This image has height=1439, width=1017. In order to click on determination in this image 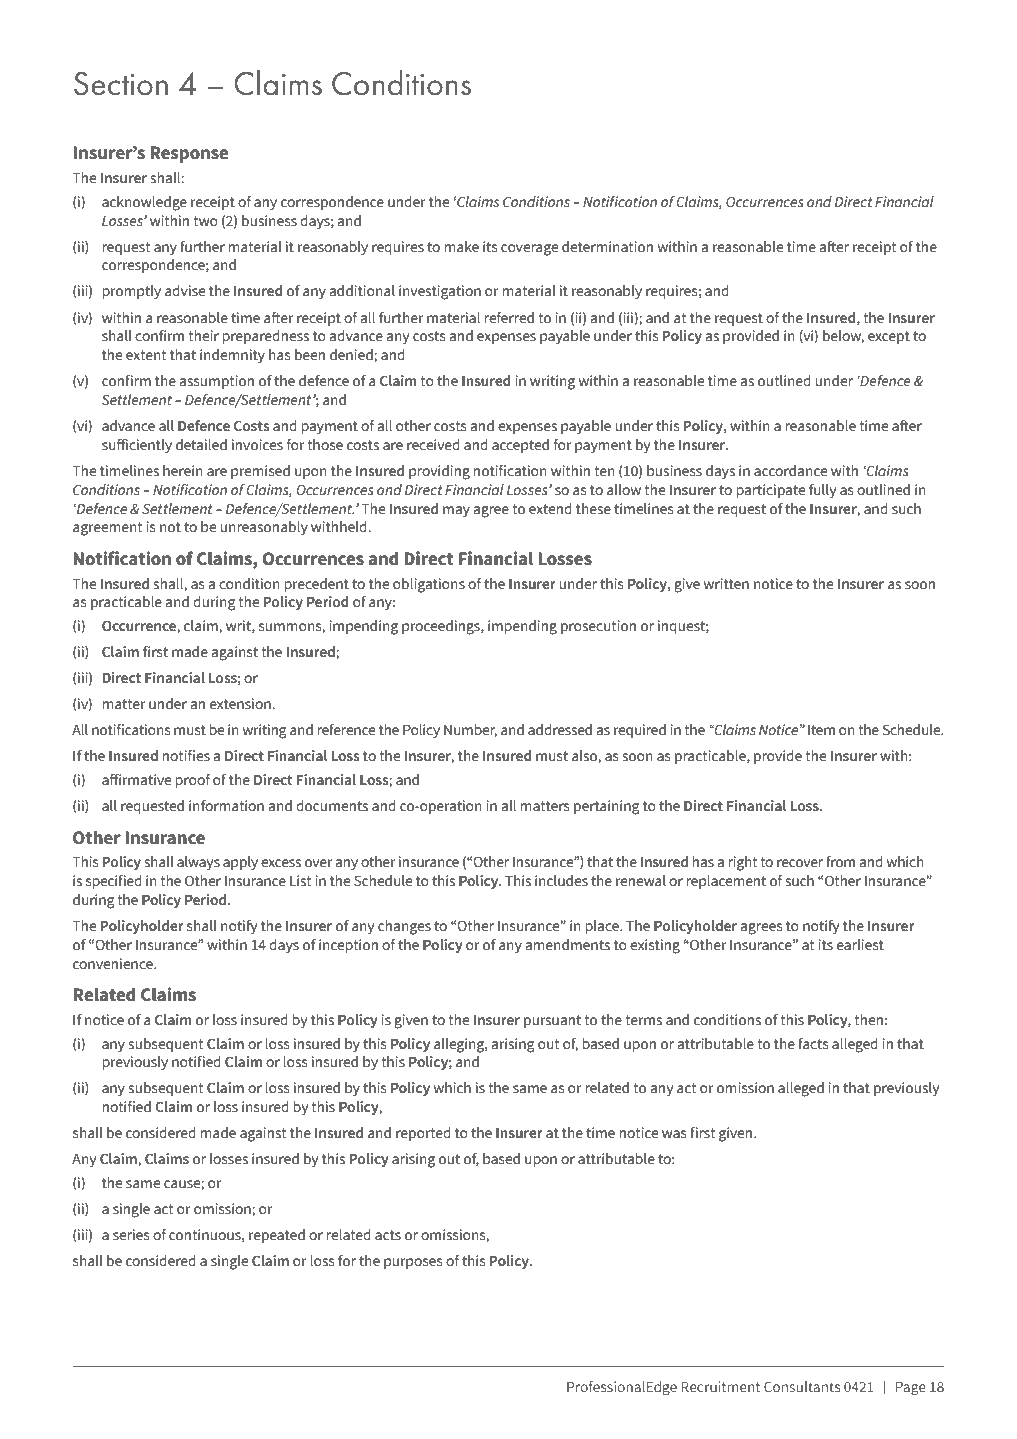, I will do `click(607, 247)`.
